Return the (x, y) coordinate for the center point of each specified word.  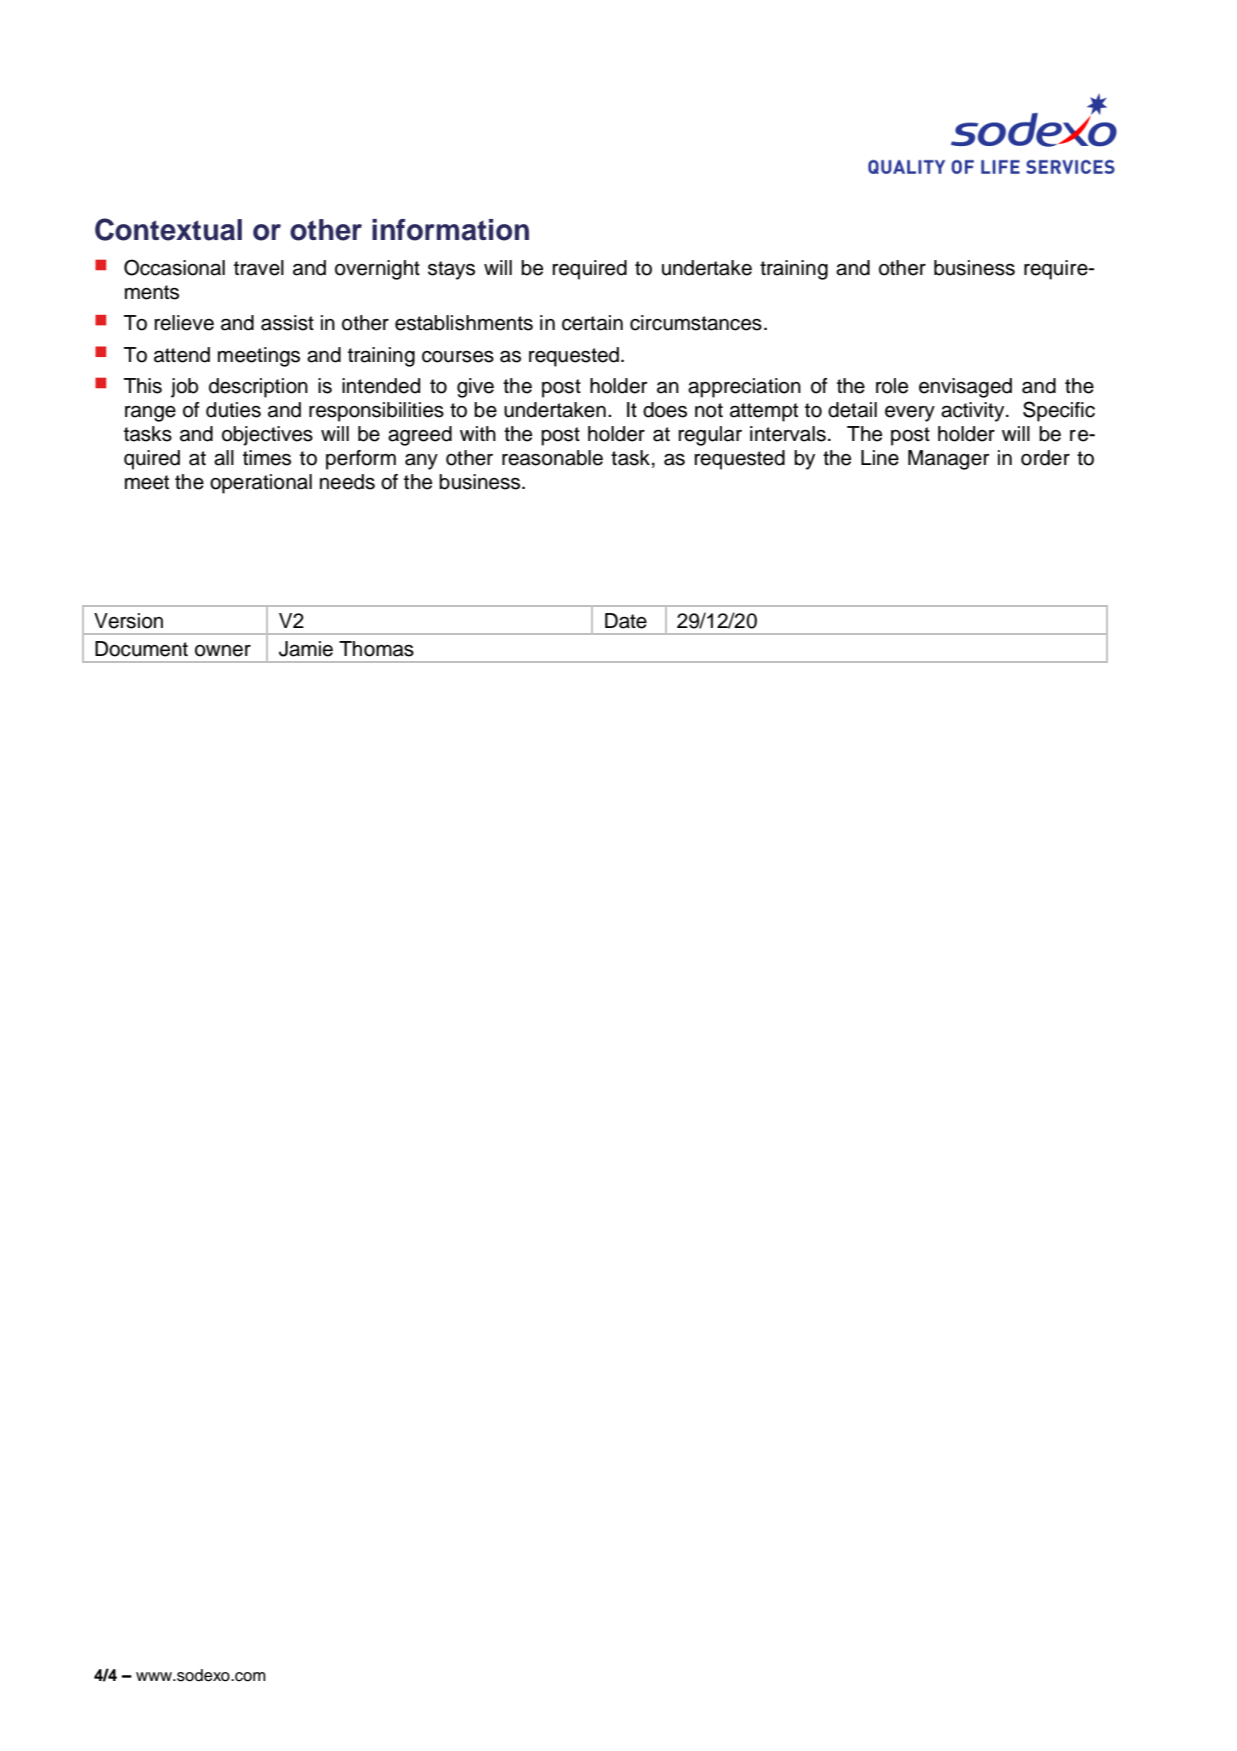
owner (223, 651)
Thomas (376, 649)
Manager (949, 460)
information (450, 230)
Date (626, 621)
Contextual (168, 229)
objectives (267, 436)
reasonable (552, 458)
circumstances (696, 323)
